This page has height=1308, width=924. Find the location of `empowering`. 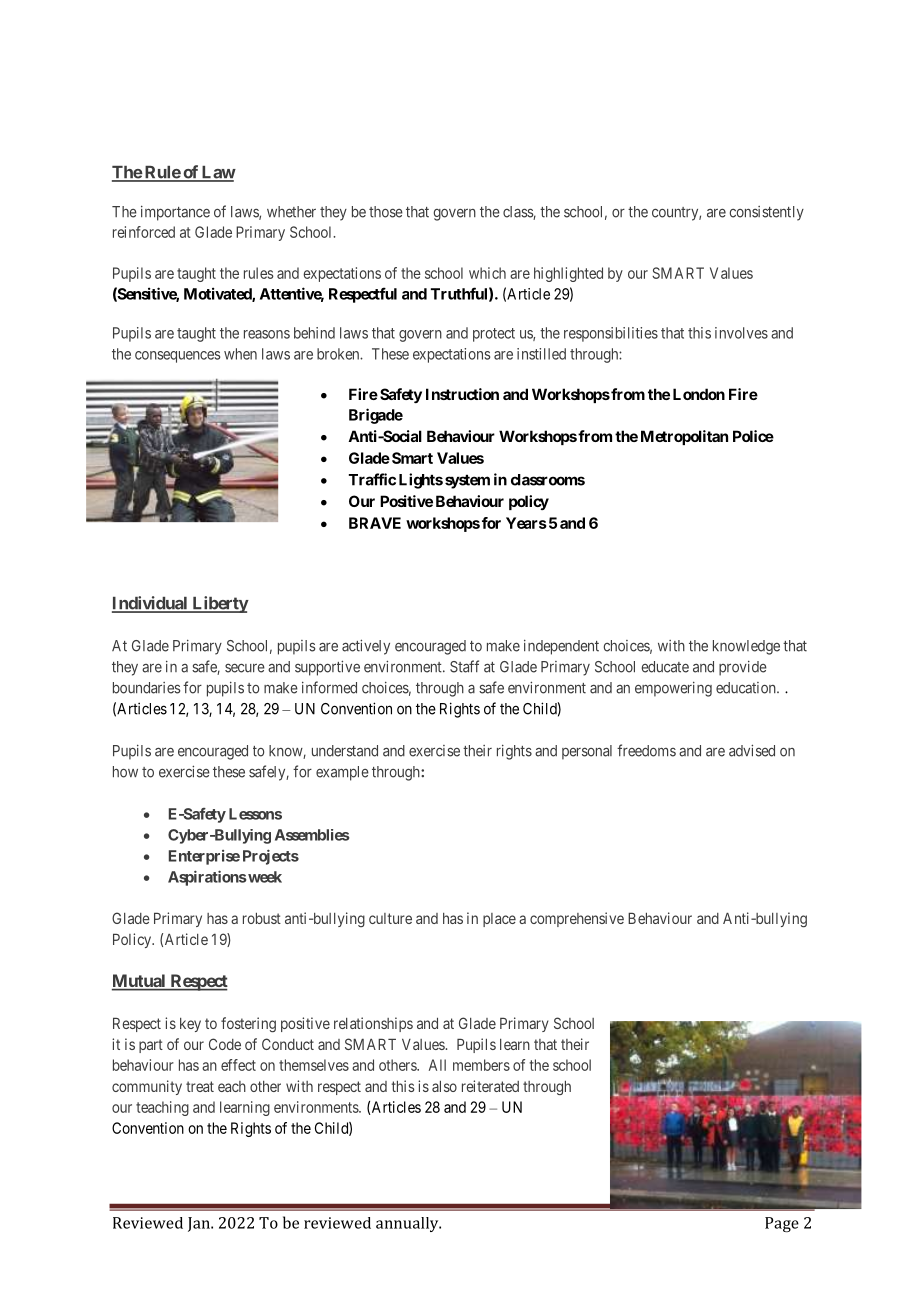

empowering is located at coordinates (673, 689).
